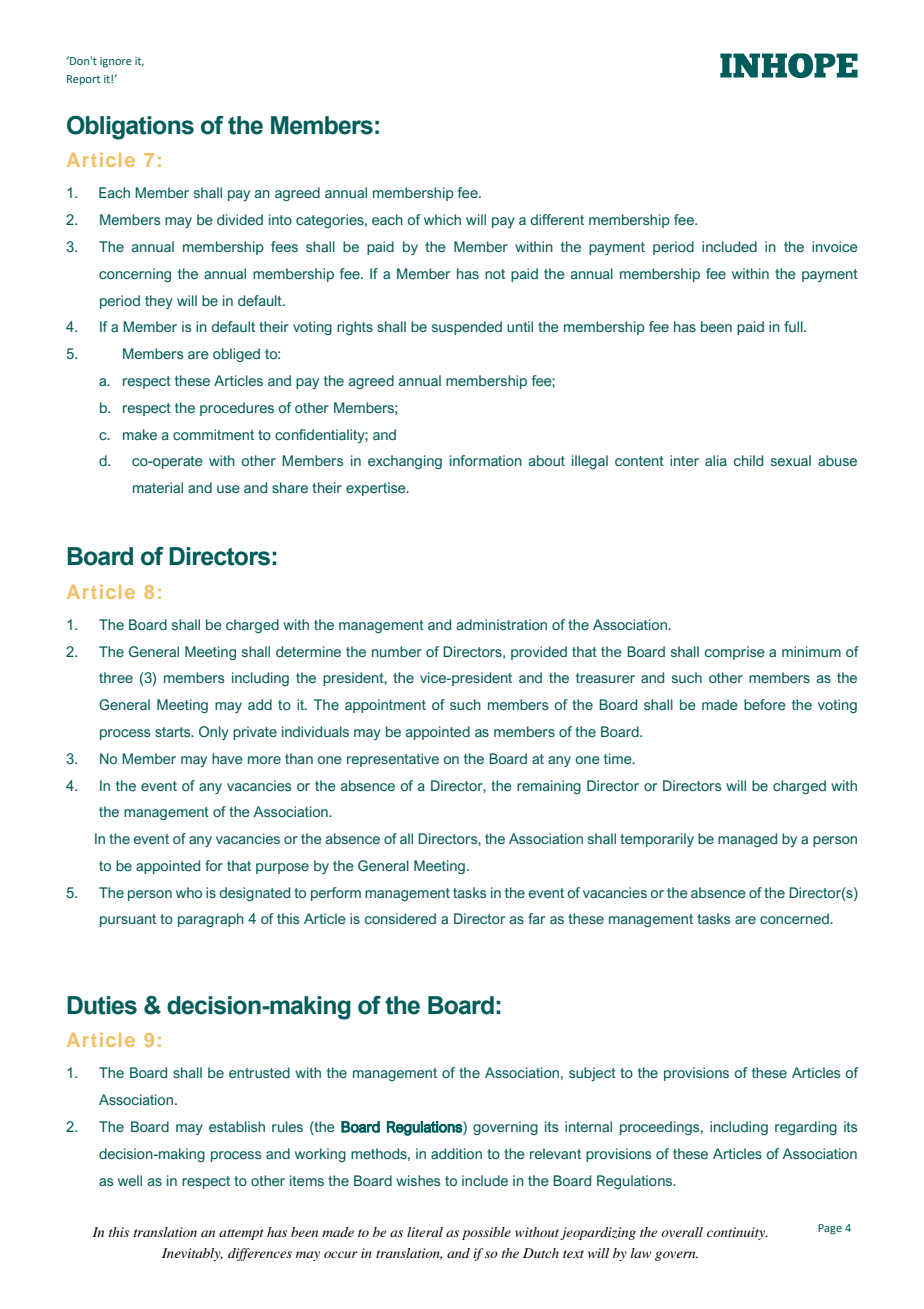 The image size is (924, 1309). Describe the element at coordinates (116, 677) in the screenshot. I see `three` at that location.
